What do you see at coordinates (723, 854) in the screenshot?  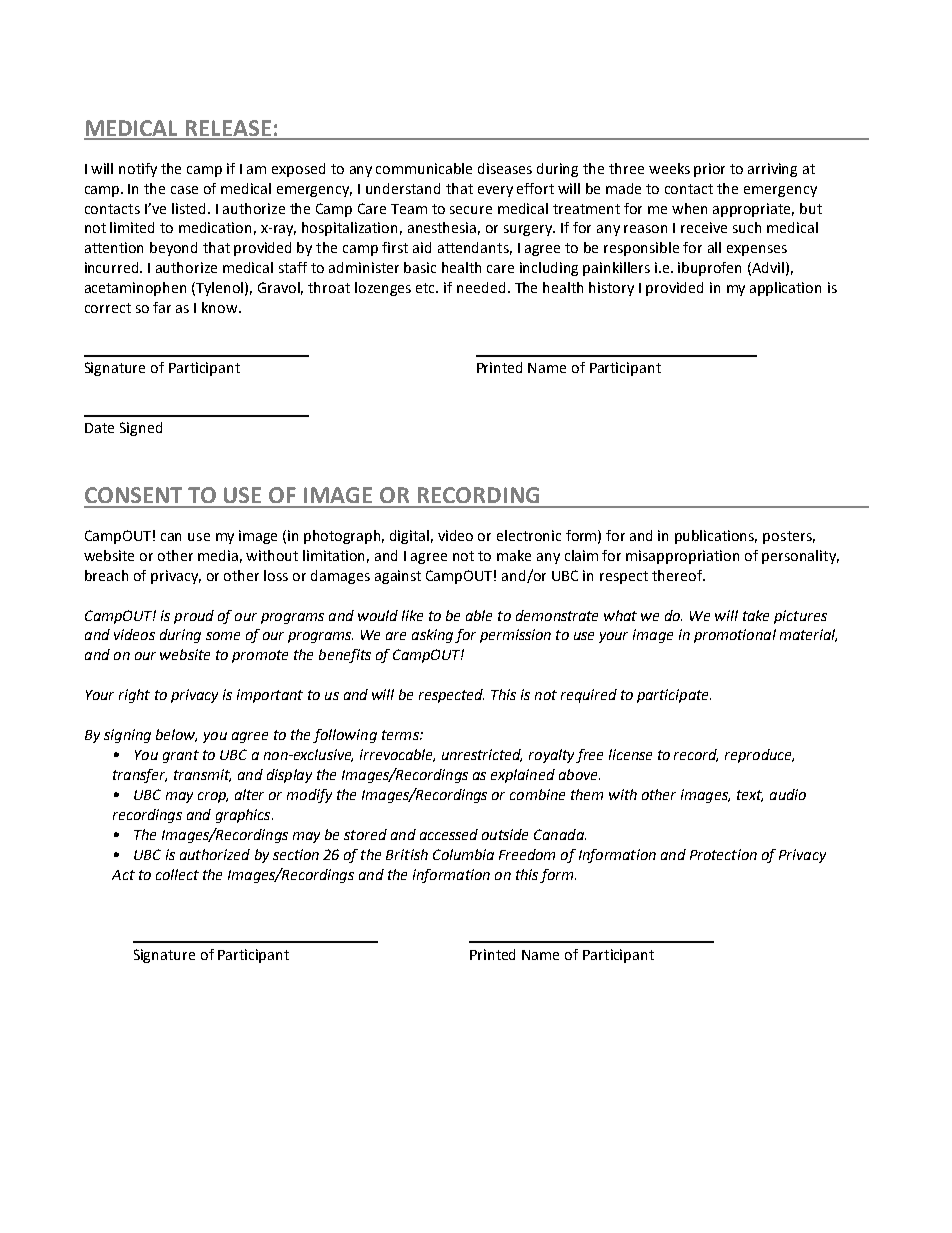 I see `Protection` at bounding box center [723, 854].
